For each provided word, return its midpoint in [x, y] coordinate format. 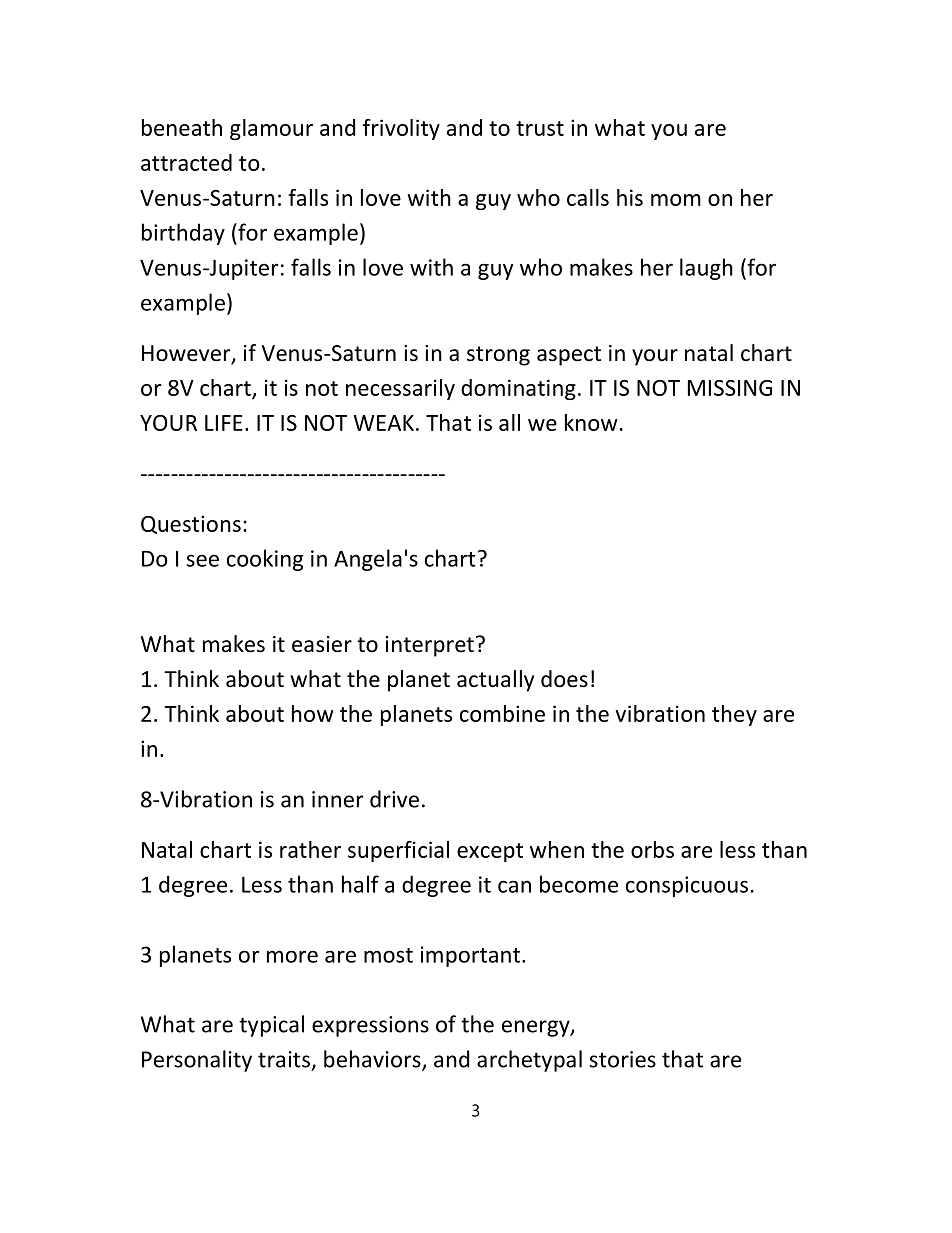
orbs [652, 849]
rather [310, 849]
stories [622, 1059]
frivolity [401, 129]
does [564, 679]
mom [676, 200]
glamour [271, 129]
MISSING [730, 388]
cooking [265, 560]
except [490, 852]
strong [498, 356]
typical [271, 1026]
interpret [430, 646]
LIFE [224, 423]
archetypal [529, 1061]
